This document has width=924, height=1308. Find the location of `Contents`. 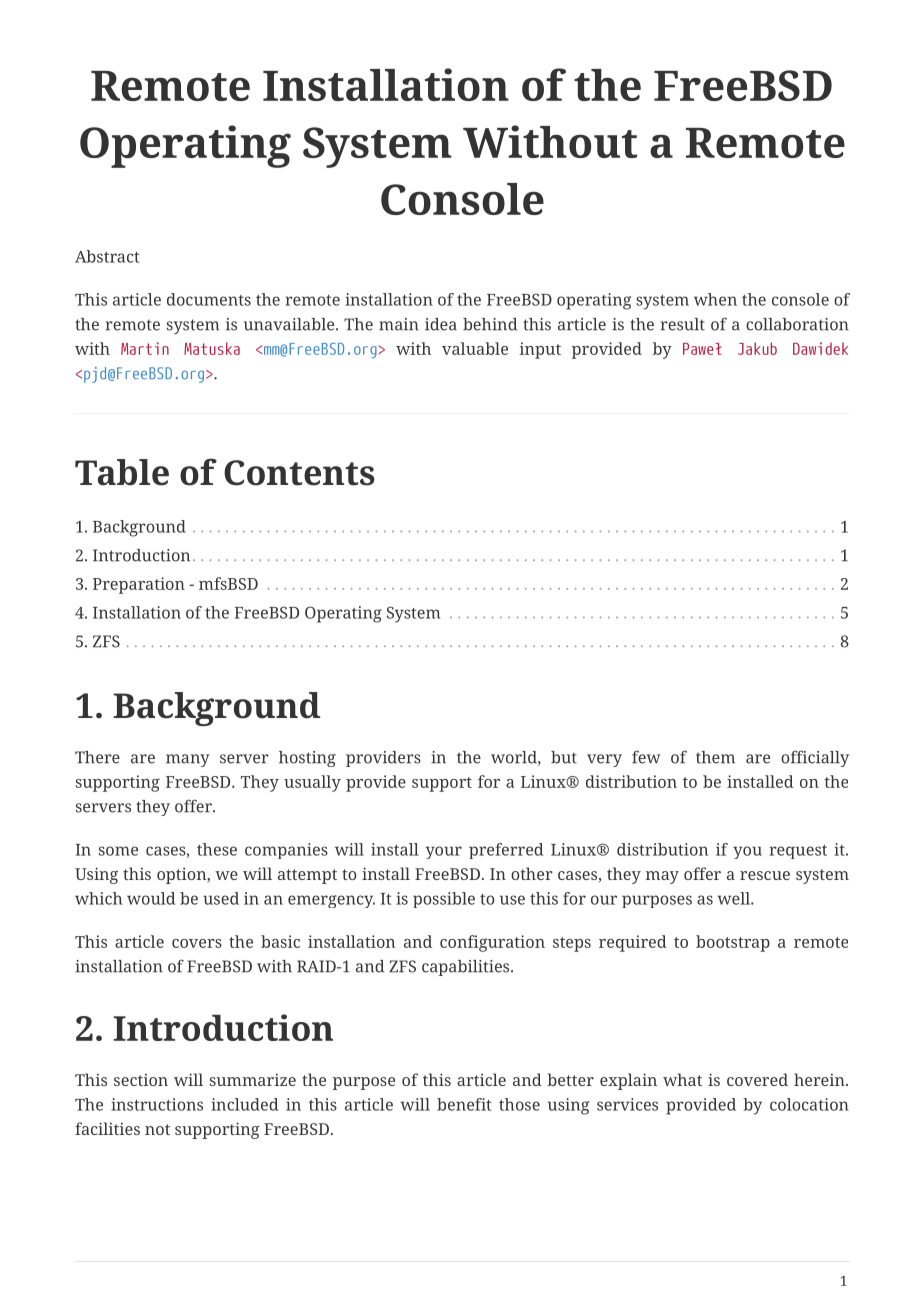

Contents is located at coordinates (299, 473).
